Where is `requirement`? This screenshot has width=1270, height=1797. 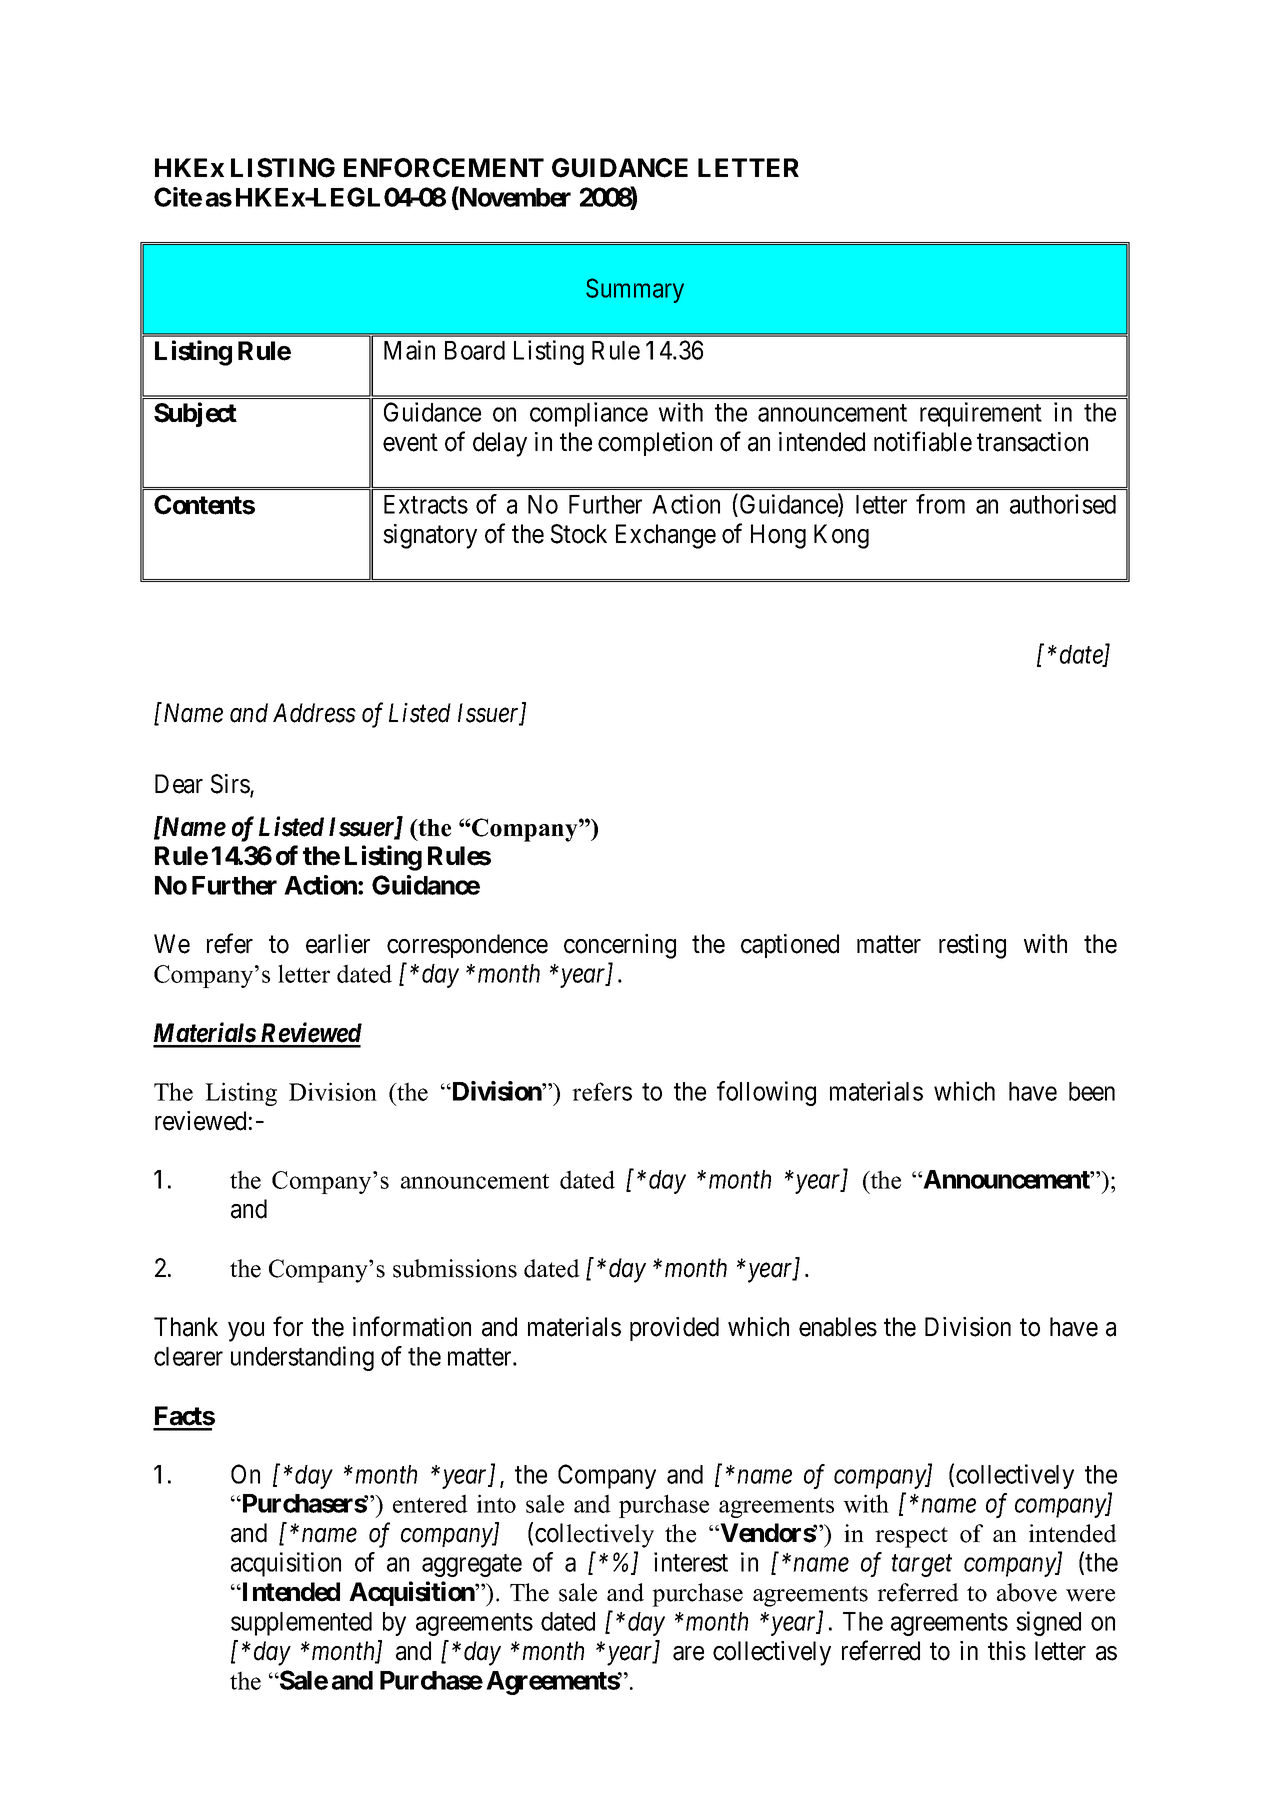 requirement is located at coordinates (981, 414).
